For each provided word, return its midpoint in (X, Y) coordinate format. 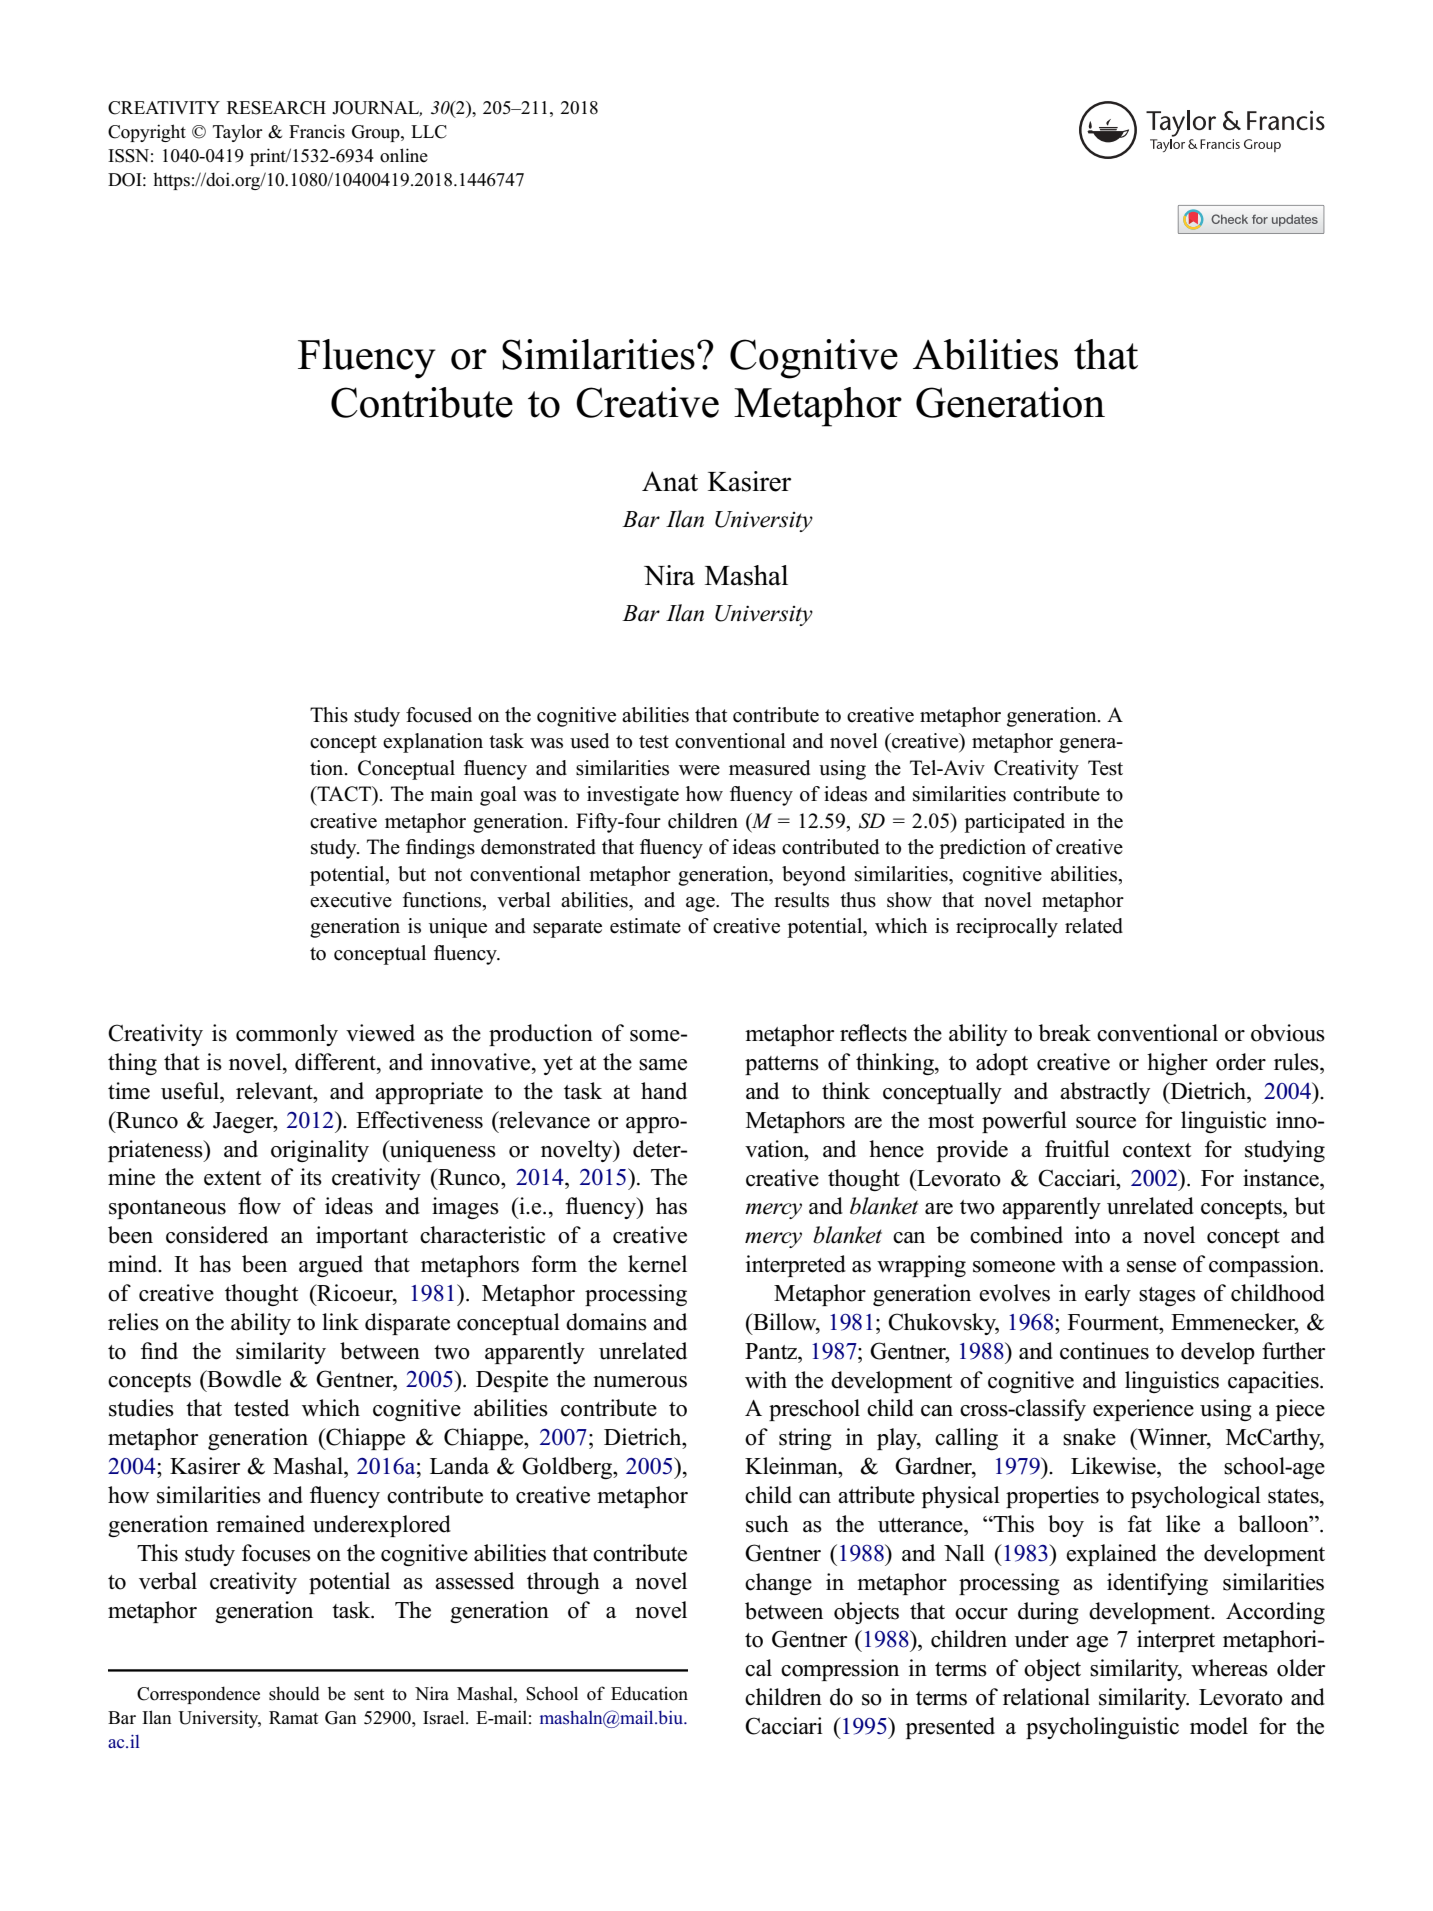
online (404, 155)
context (1157, 1150)
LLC (429, 132)
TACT (344, 795)
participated (1015, 823)
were (699, 770)
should (294, 1693)
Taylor (238, 133)
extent (232, 1178)
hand (664, 1091)
